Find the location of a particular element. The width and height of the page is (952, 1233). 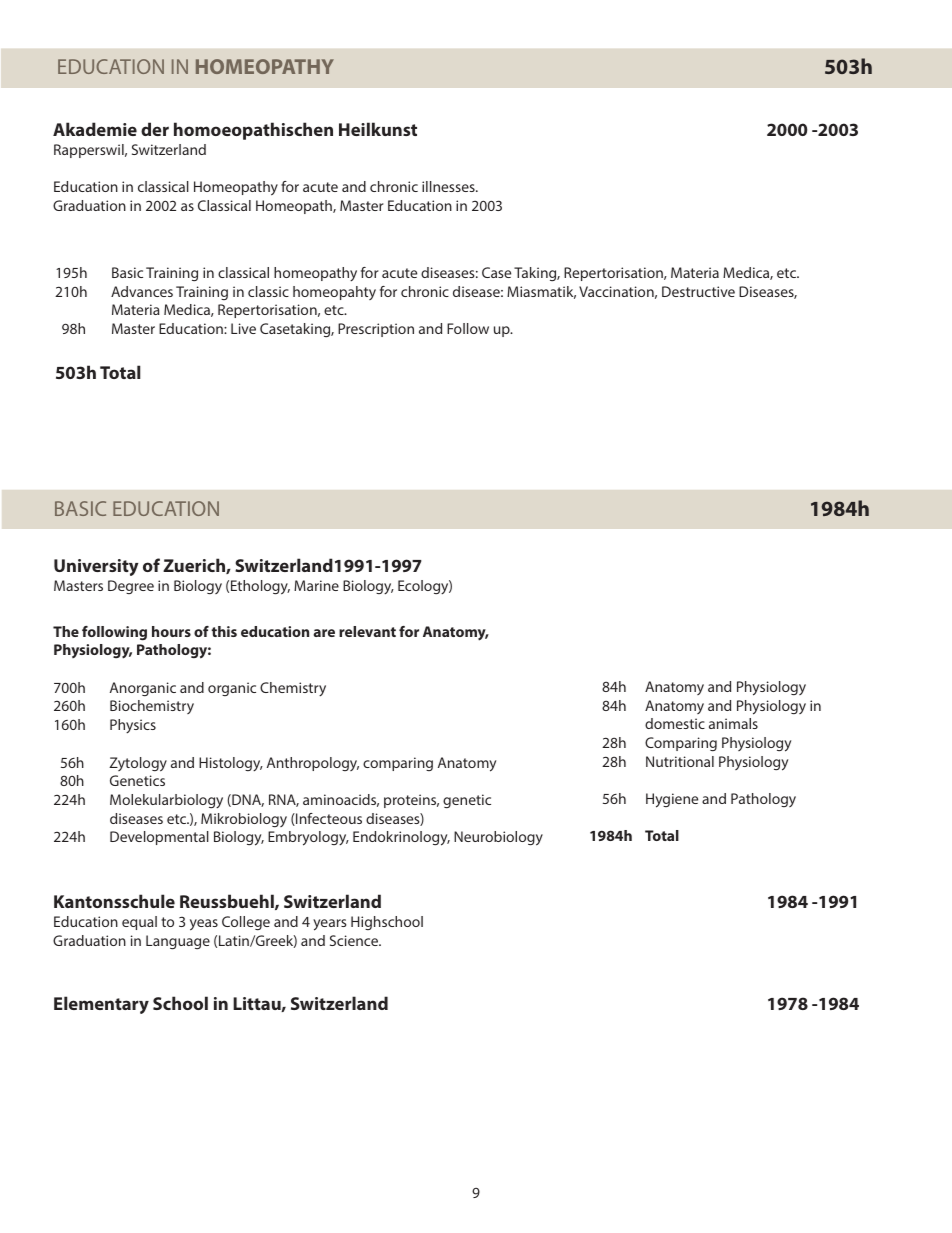

are is located at coordinates (324, 633).
